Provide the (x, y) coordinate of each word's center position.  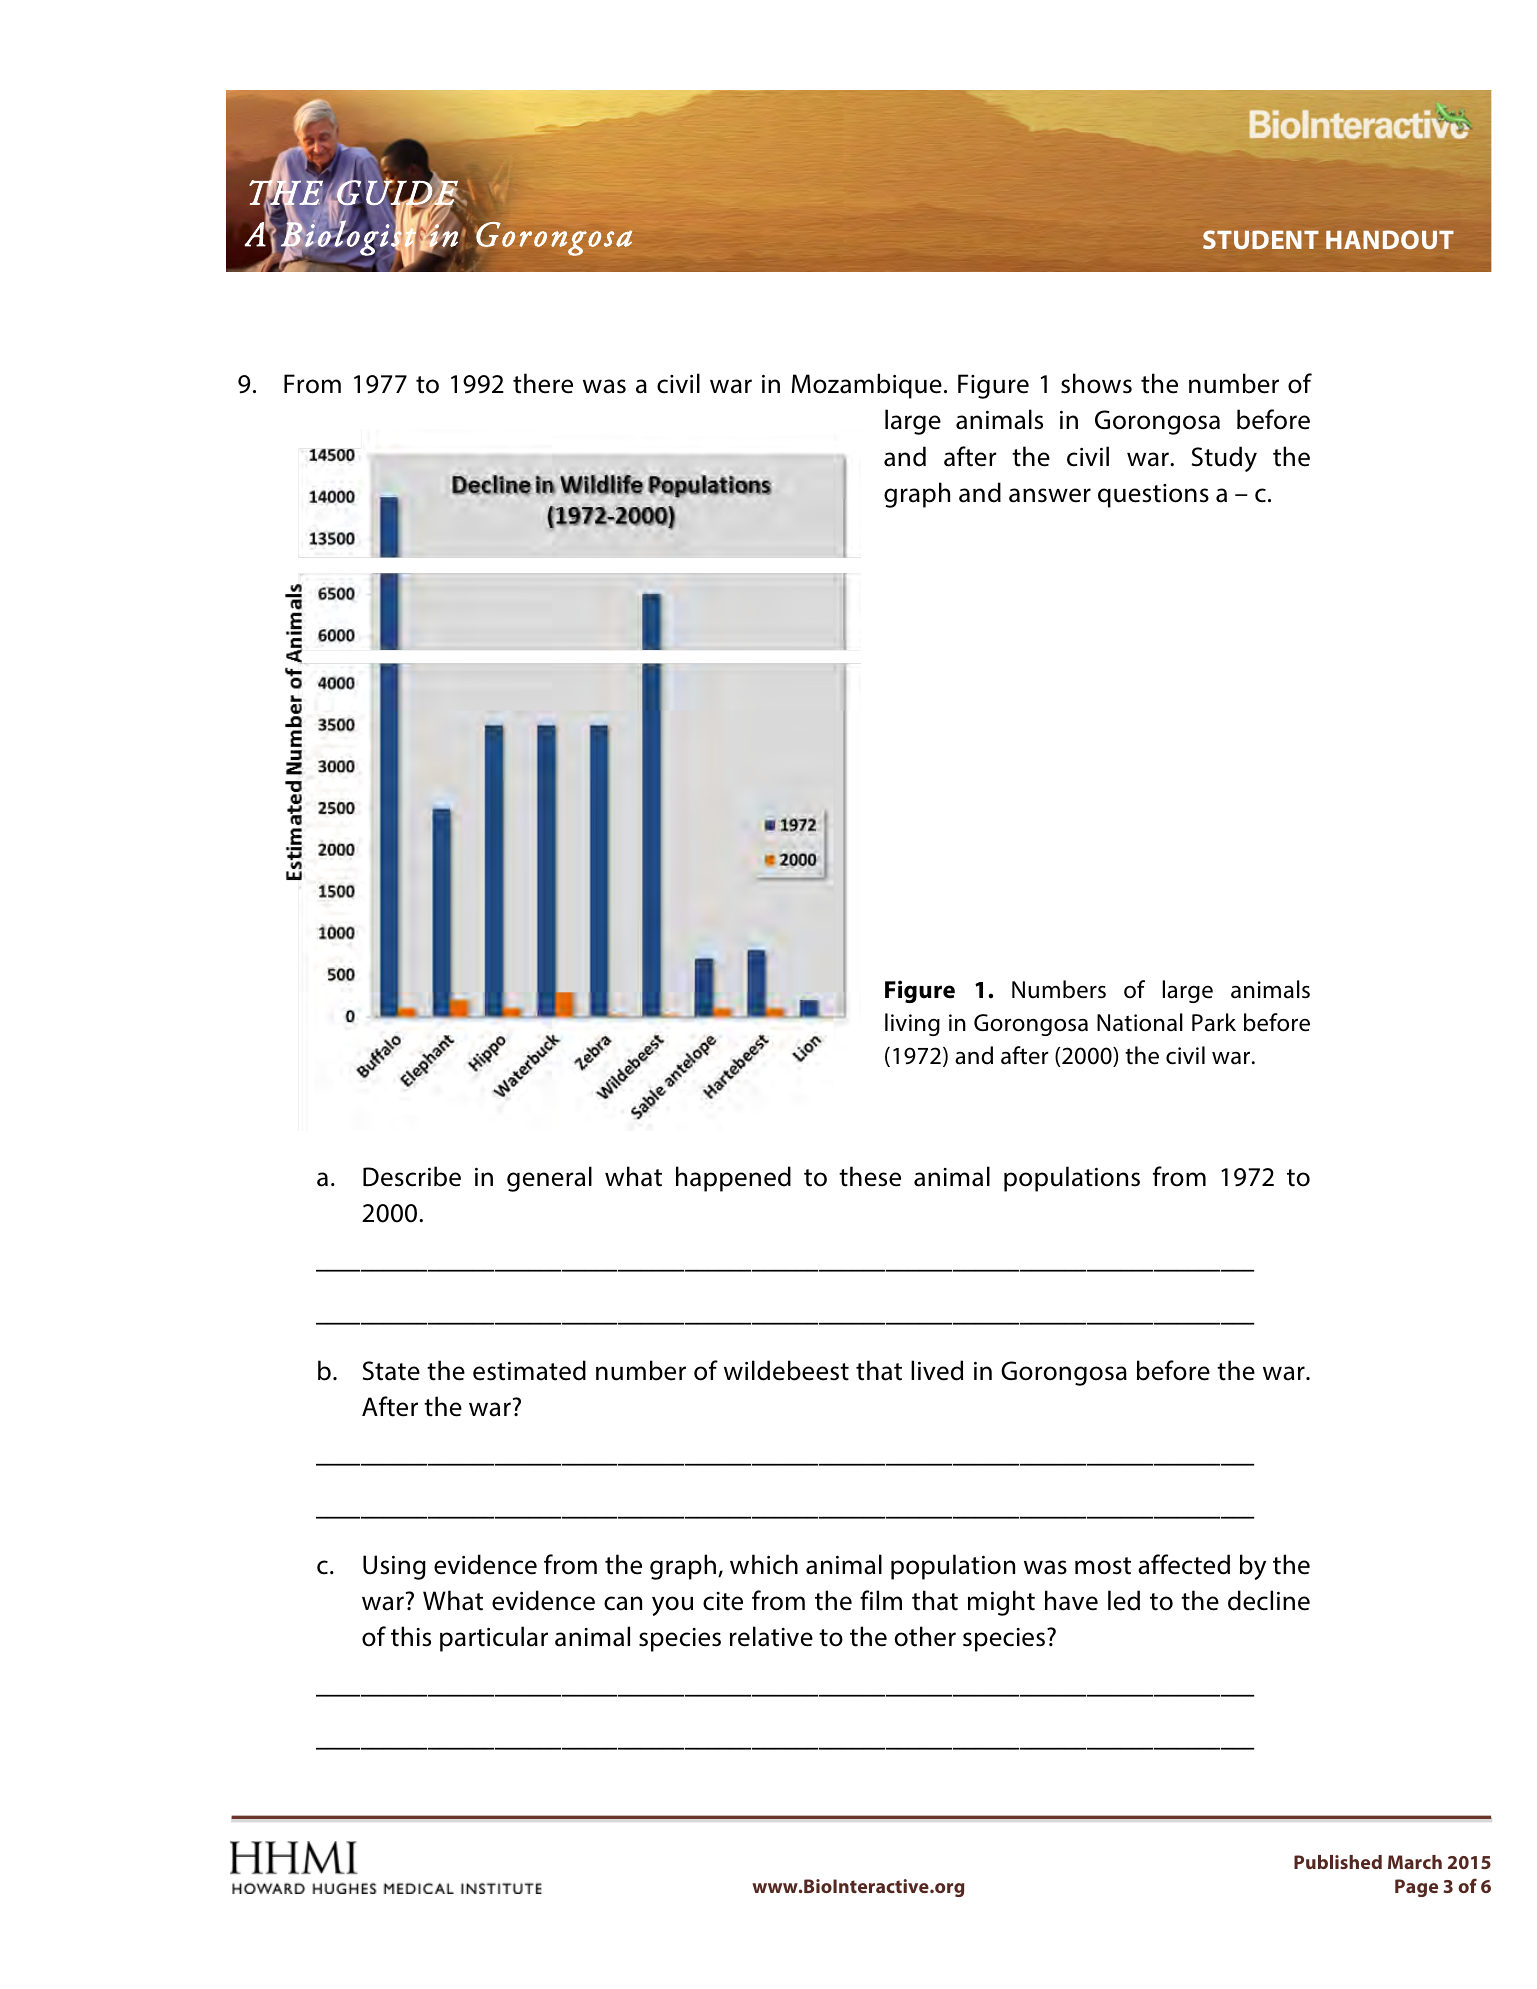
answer (1050, 495)
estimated (529, 1370)
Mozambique (867, 386)
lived (937, 1370)
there (543, 383)
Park (1214, 1022)
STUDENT (1261, 239)
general (549, 1179)
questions (1153, 496)
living (912, 1024)
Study (1224, 459)
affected (1184, 1564)
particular (494, 1639)
